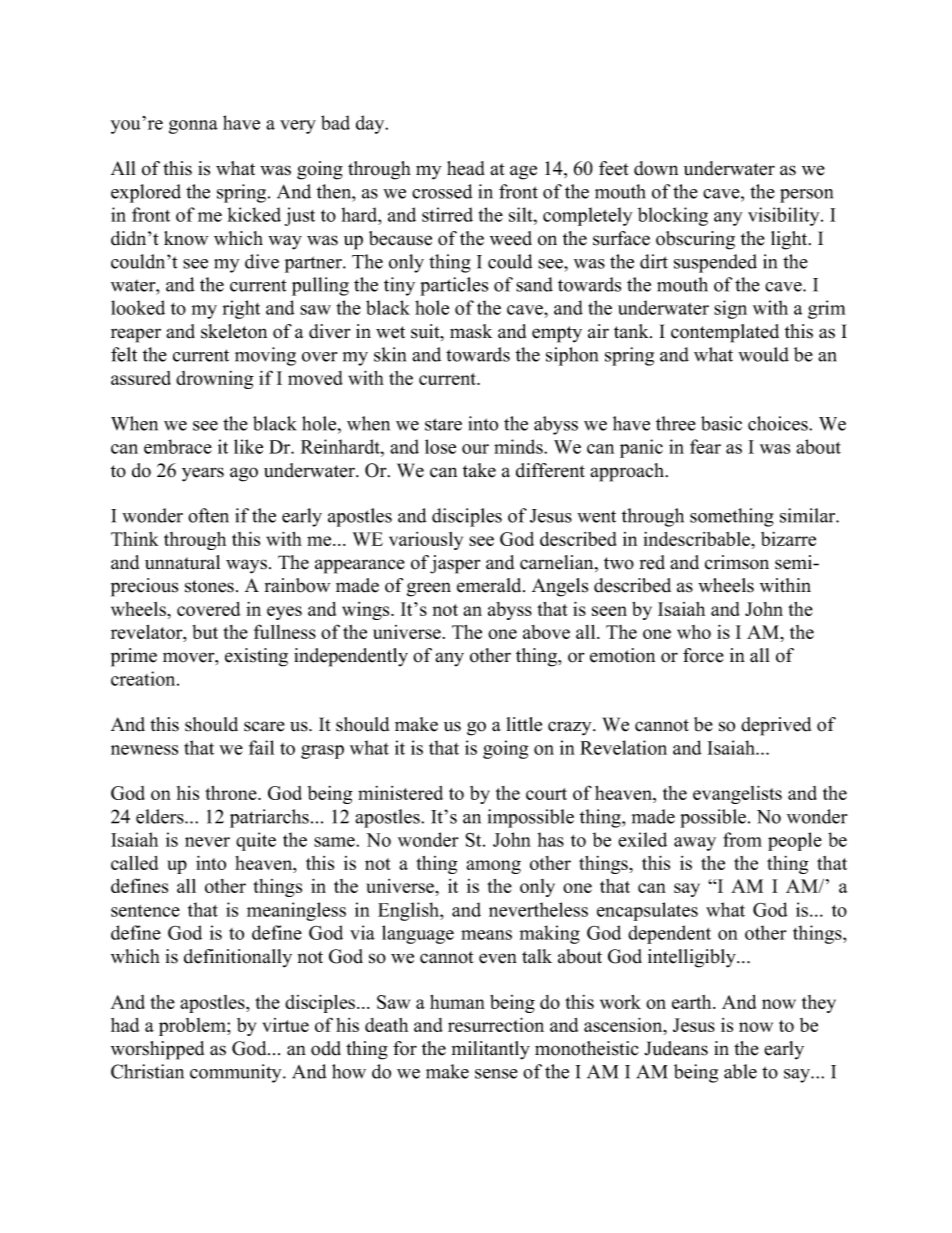  Describe the element at coordinates (656, 168) in the document. I see `down` at that location.
